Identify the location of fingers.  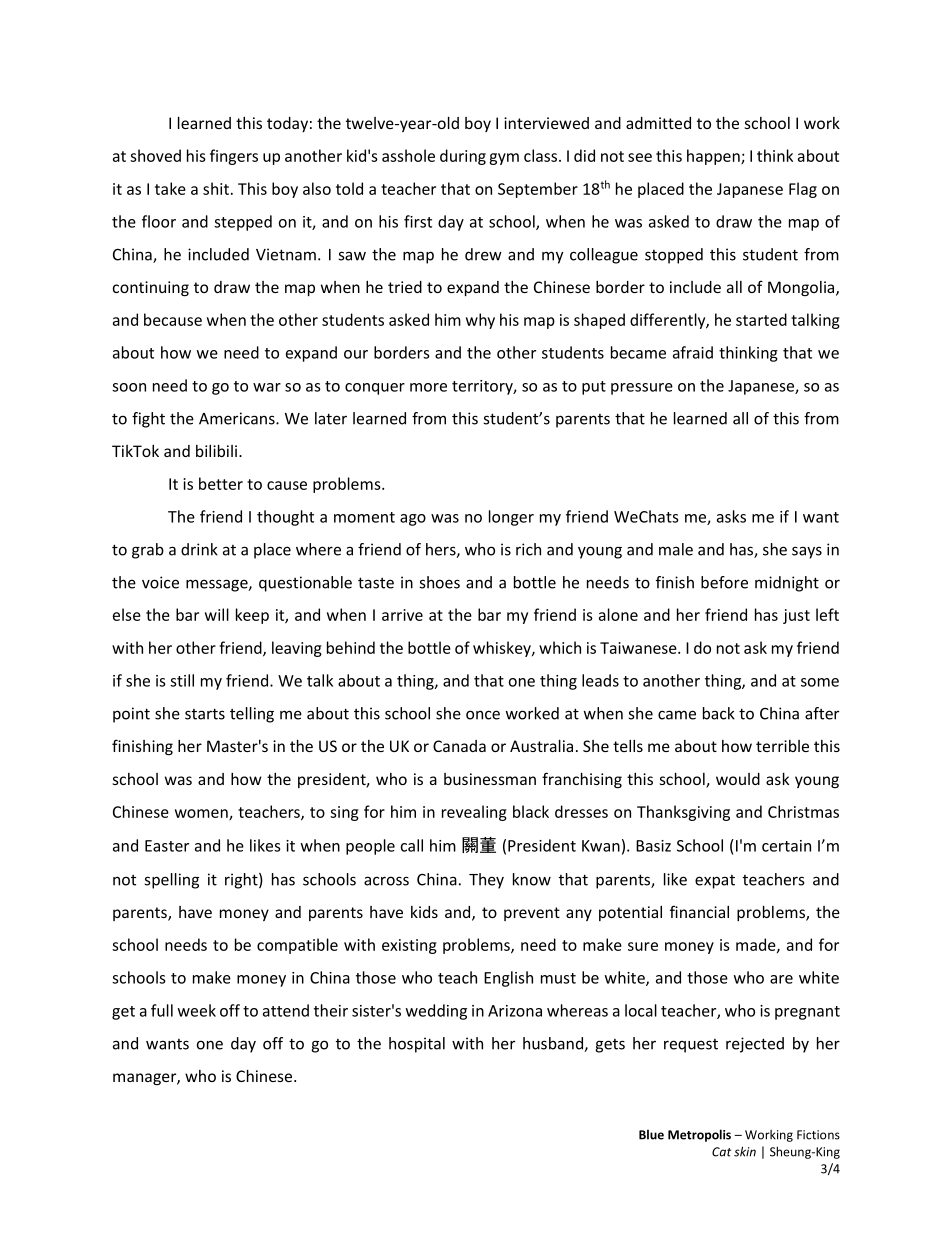
(234, 157).
